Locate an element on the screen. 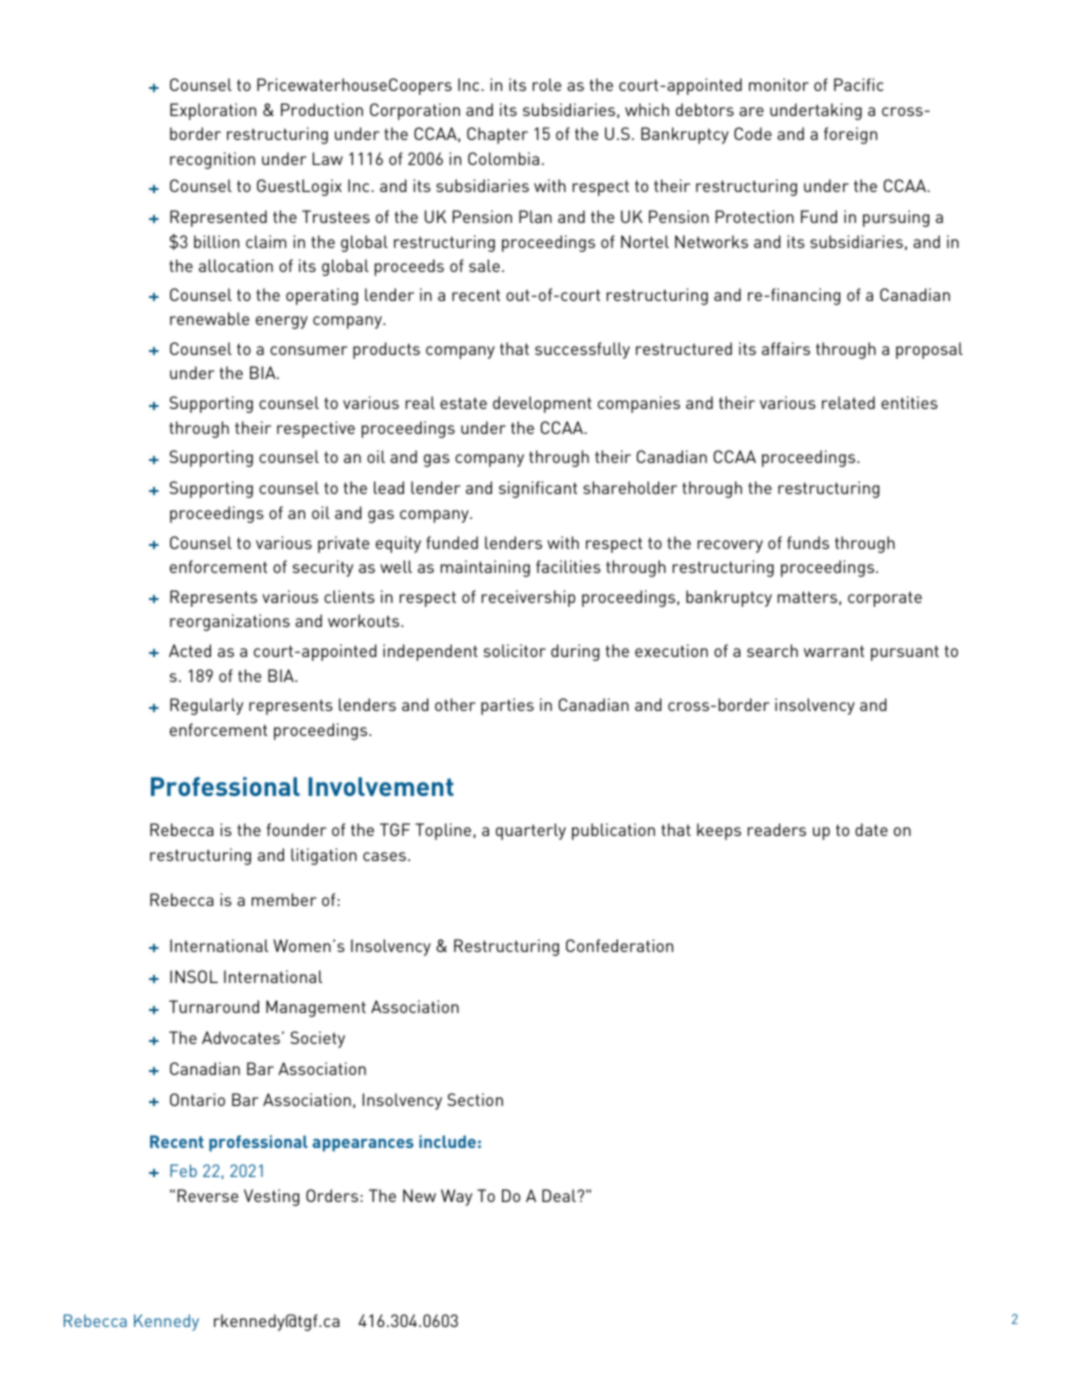 This screenshot has width=1072, height=1387. date is located at coordinates (871, 829).
